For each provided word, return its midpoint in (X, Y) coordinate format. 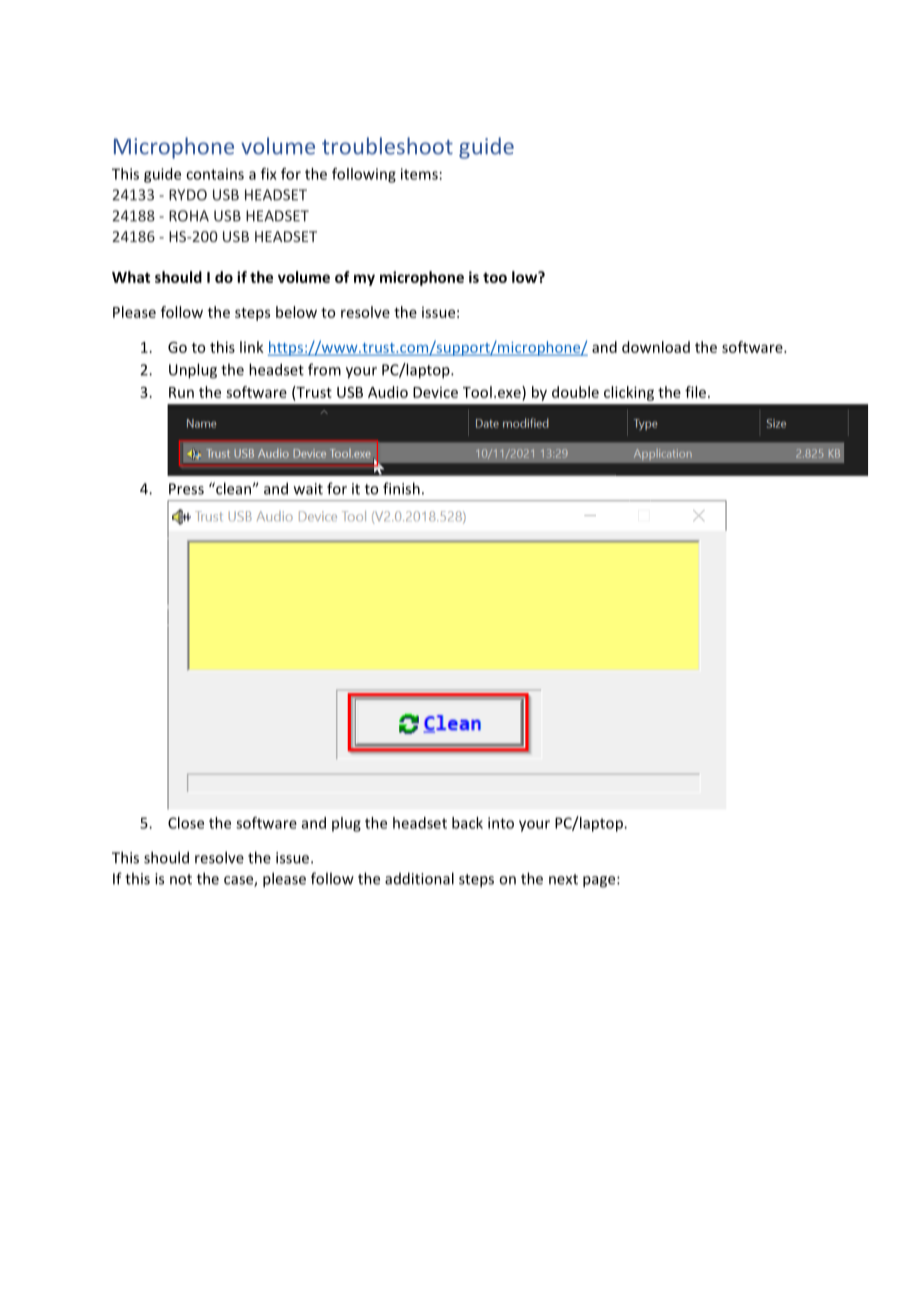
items (419, 174)
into (501, 823)
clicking (629, 393)
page (600, 882)
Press (186, 489)
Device (435, 392)
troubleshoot (387, 146)
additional (419, 878)
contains (215, 174)
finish (401, 488)
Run (181, 392)
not (181, 879)
